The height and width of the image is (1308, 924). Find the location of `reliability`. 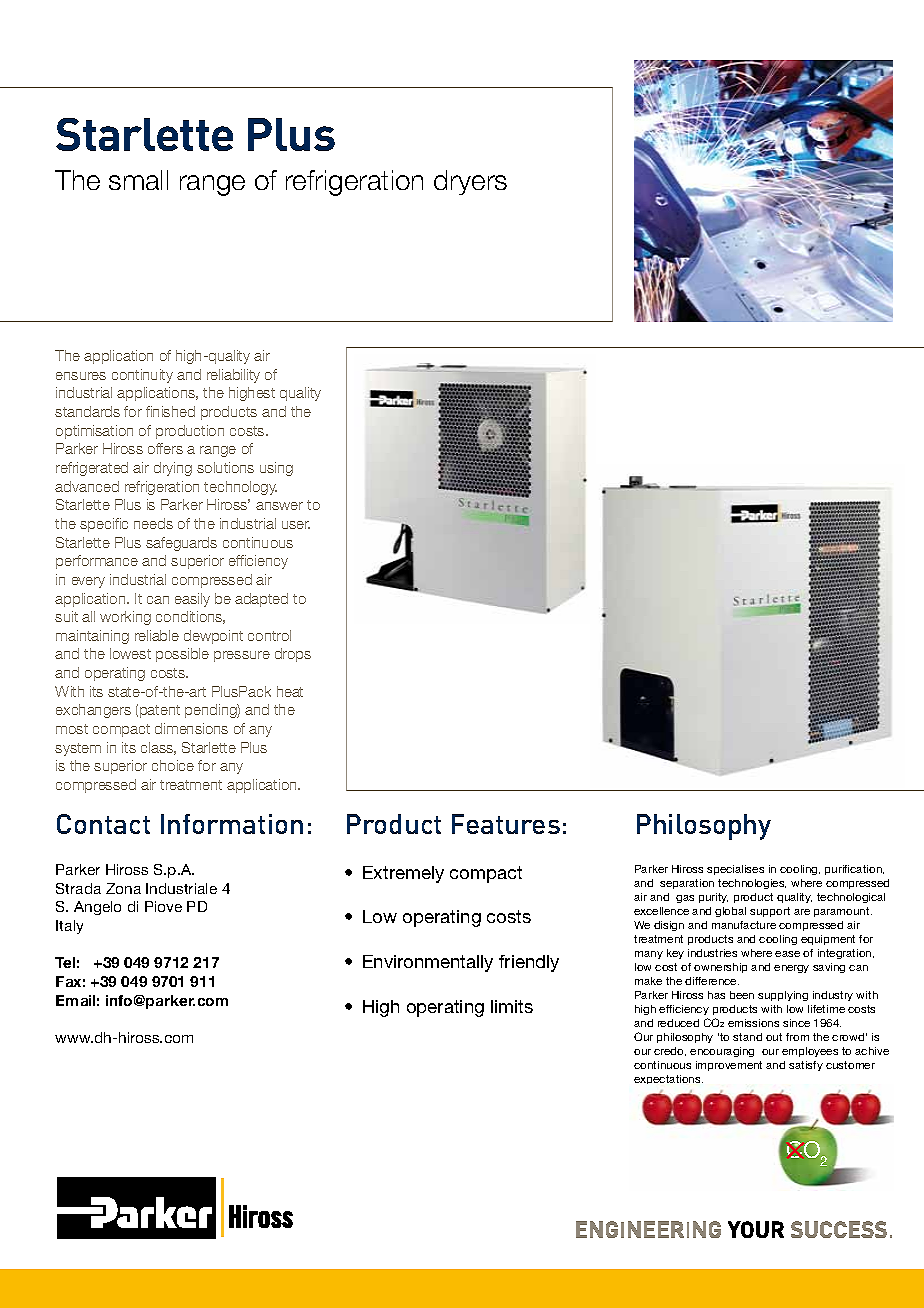

reliability is located at coordinates (233, 376).
